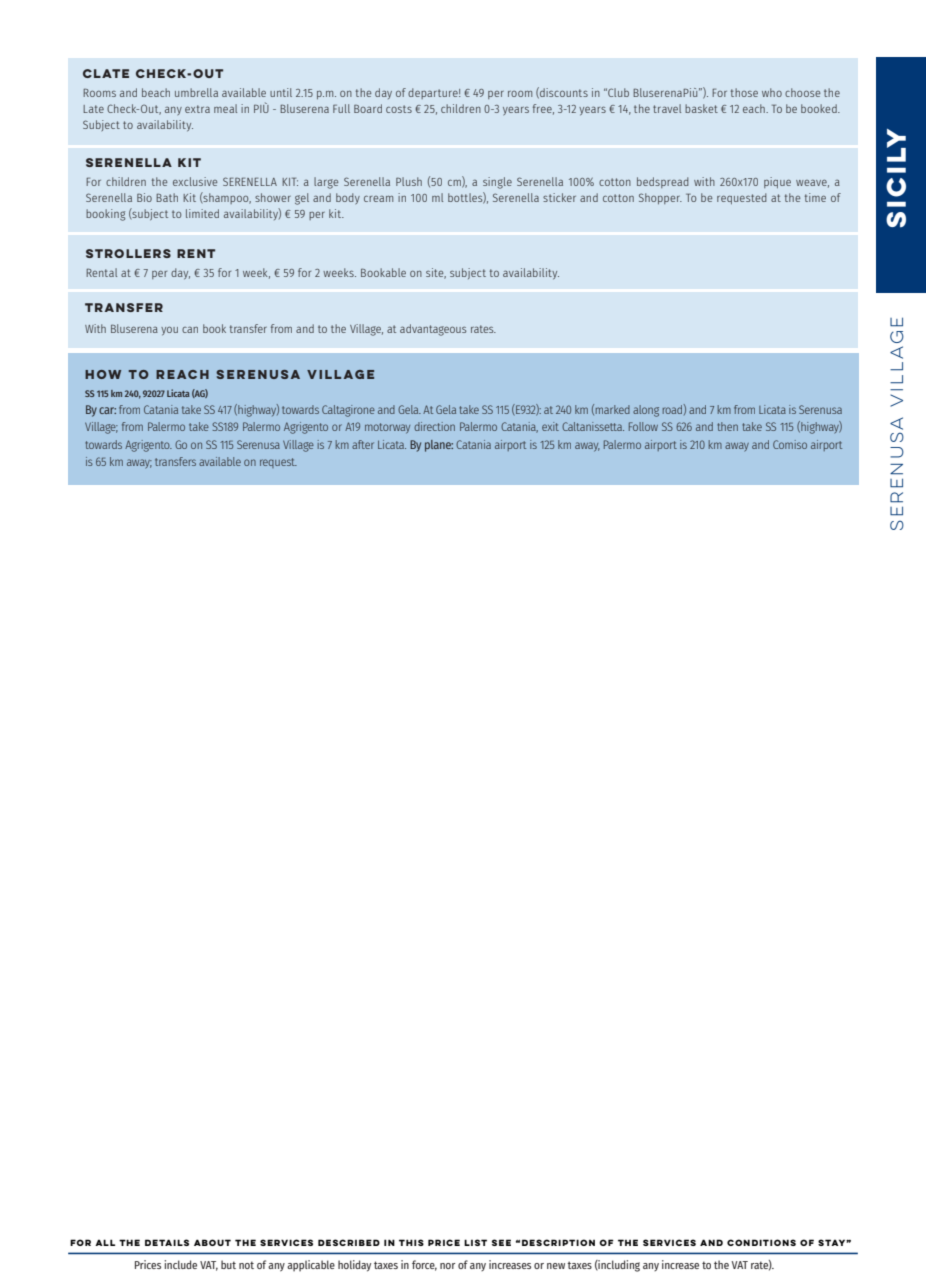 This screenshot has height=1288, width=926. What do you see at coordinates (643, 426) in the screenshot?
I see `Follow` at bounding box center [643, 426].
